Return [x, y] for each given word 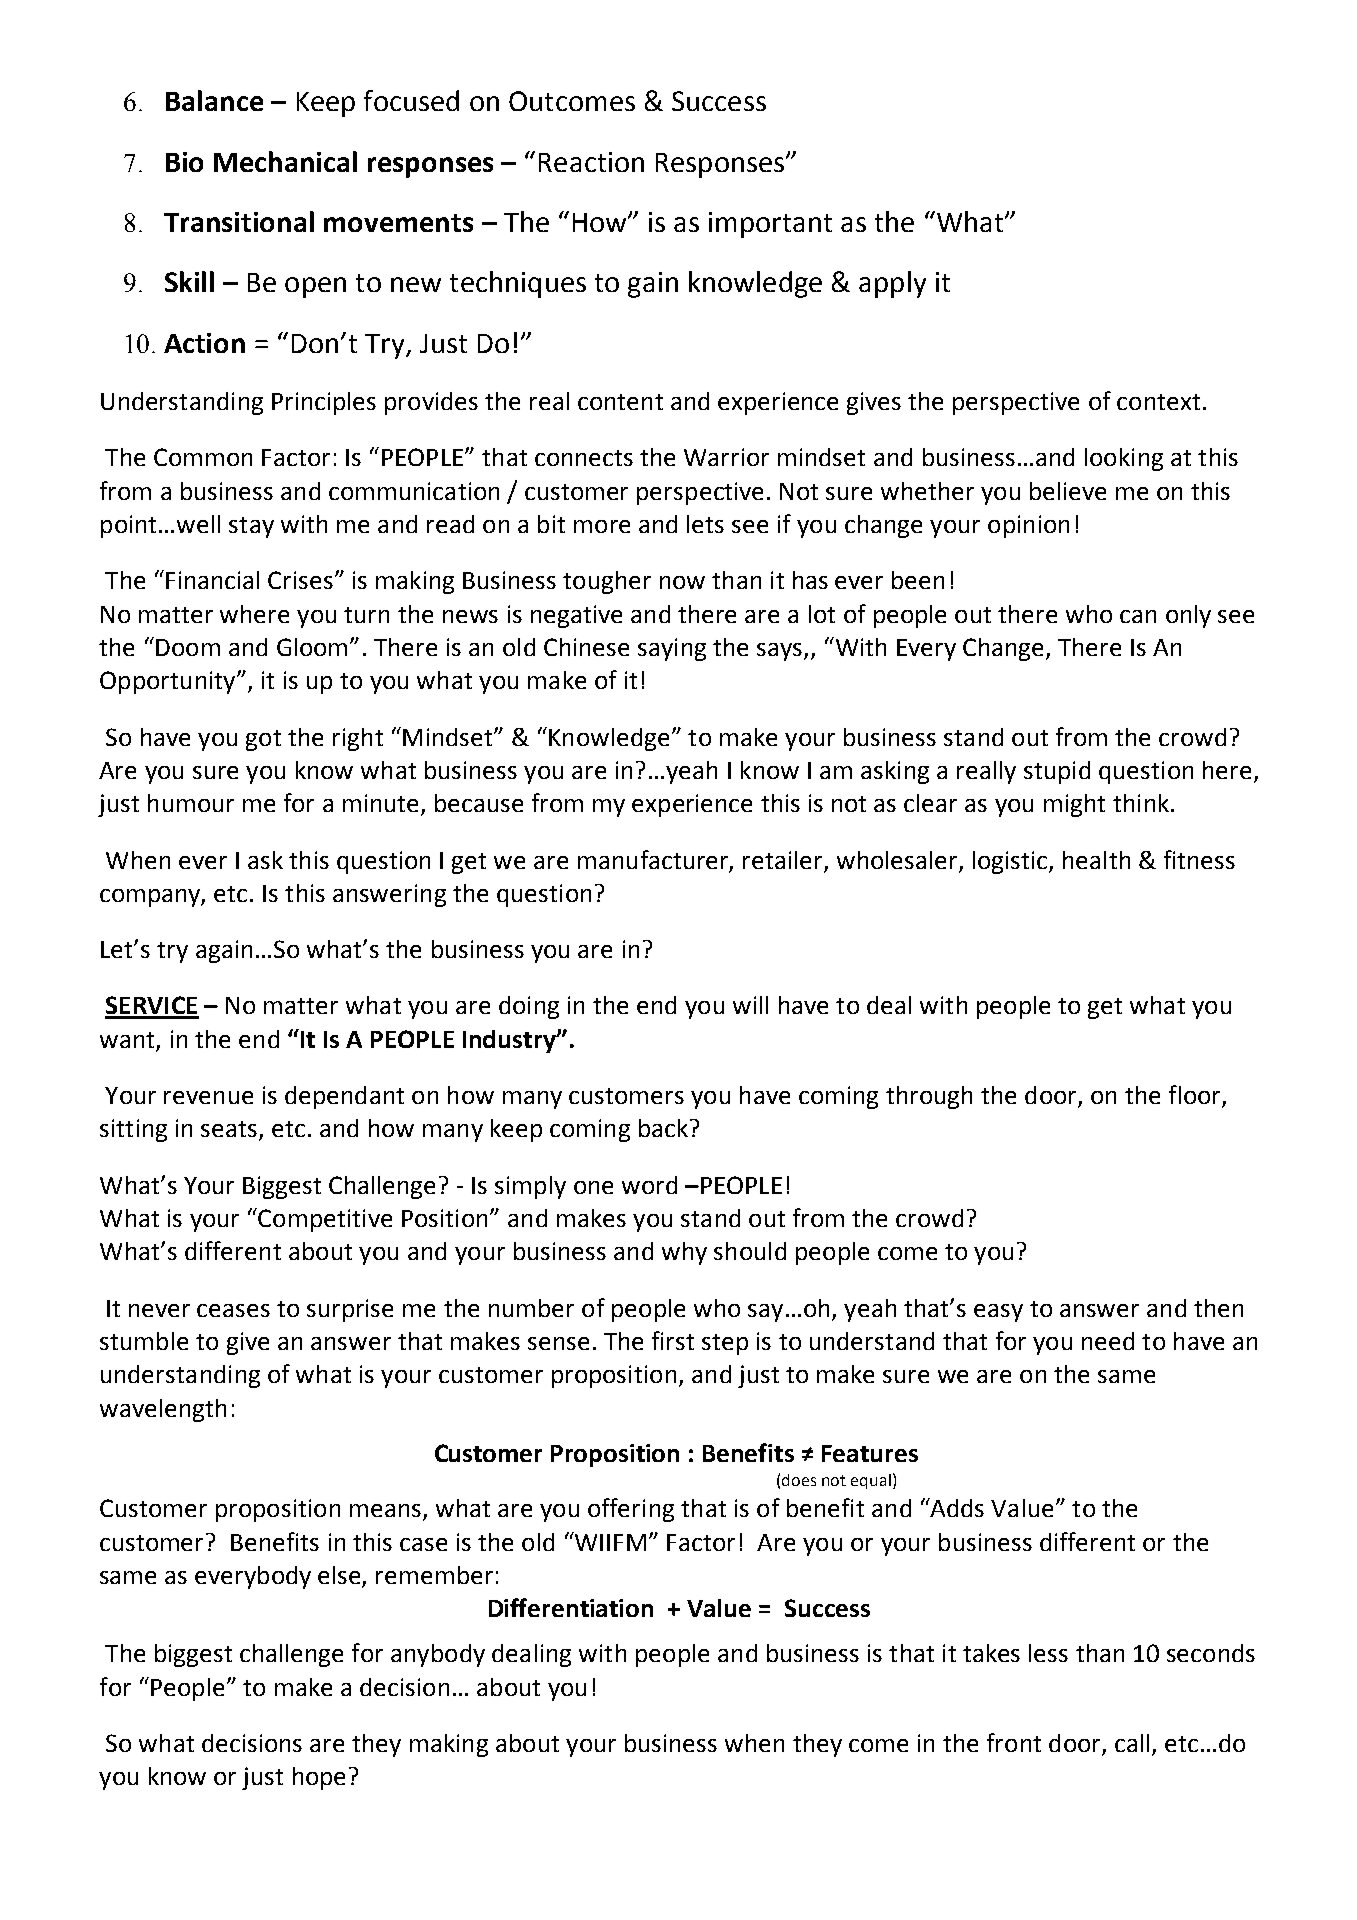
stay [251, 527]
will [750, 1005]
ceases [233, 1310]
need [1108, 1341]
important [770, 225]
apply [892, 284]
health [1096, 860]
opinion [1028, 526]
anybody [438, 1655]
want [127, 1040]
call [1132, 1743]
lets [705, 524]
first [673, 1340]
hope [319, 1778]
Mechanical [285, 161]
